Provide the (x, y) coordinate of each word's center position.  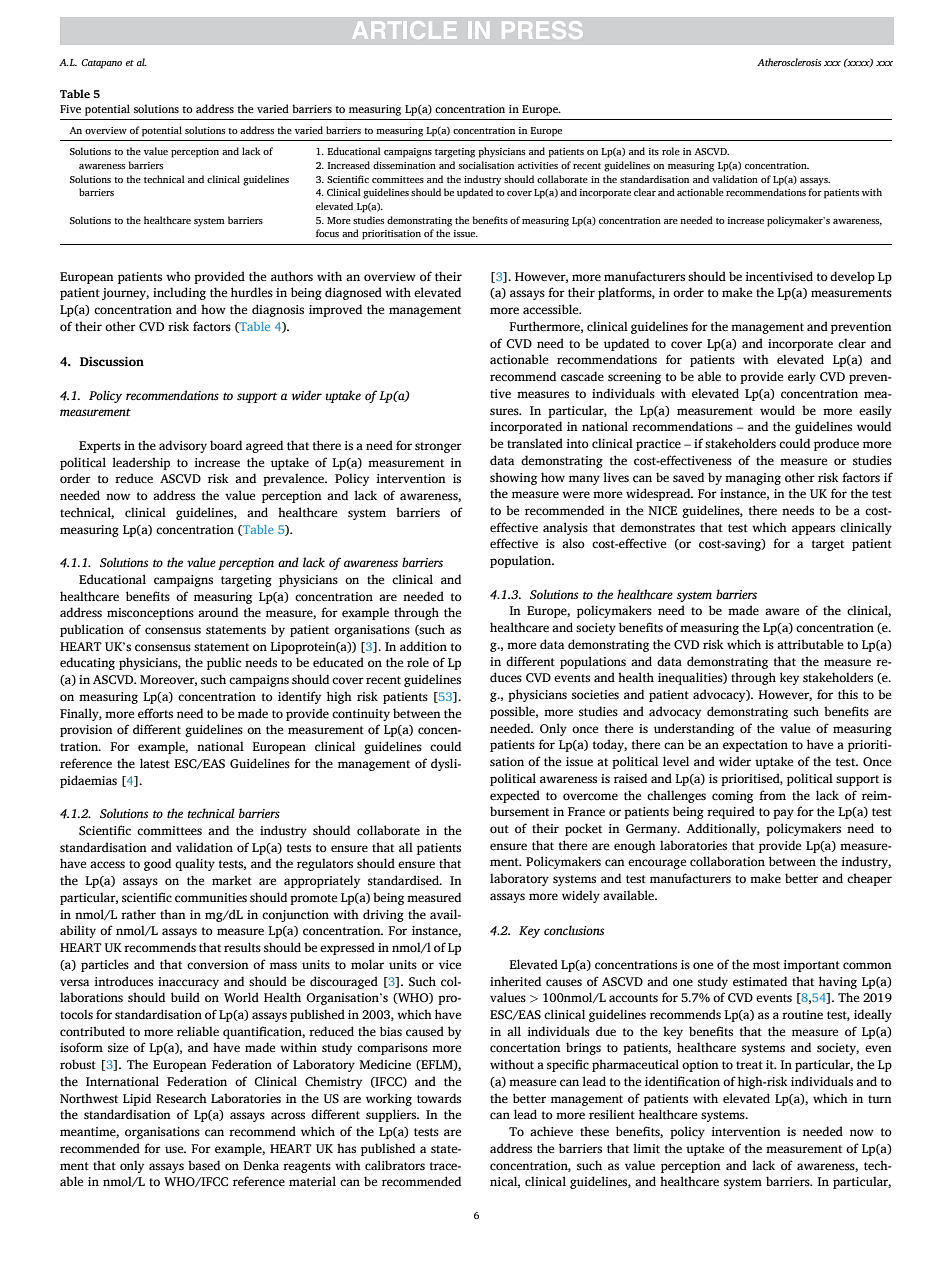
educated (338, 662)
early (802, 377)
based (204, 1165)
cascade (582, 376)
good (157, 864)
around (218, 612)
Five (70, 109)
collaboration (727, 861)
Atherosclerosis (789, 62)
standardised (404, 880)
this (848, 694)
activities (538, 165)
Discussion (112, 361)
